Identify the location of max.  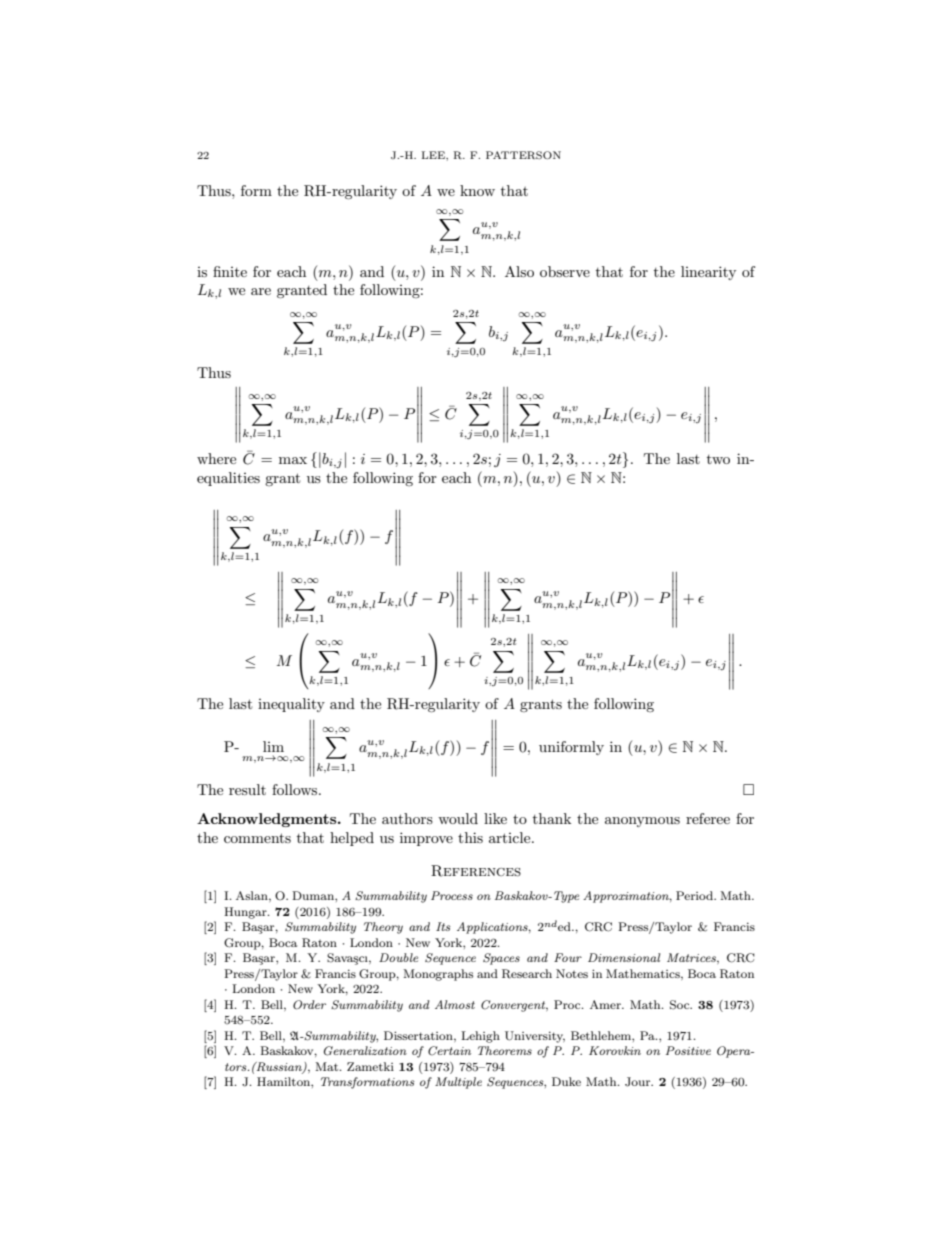
(293, 460).
